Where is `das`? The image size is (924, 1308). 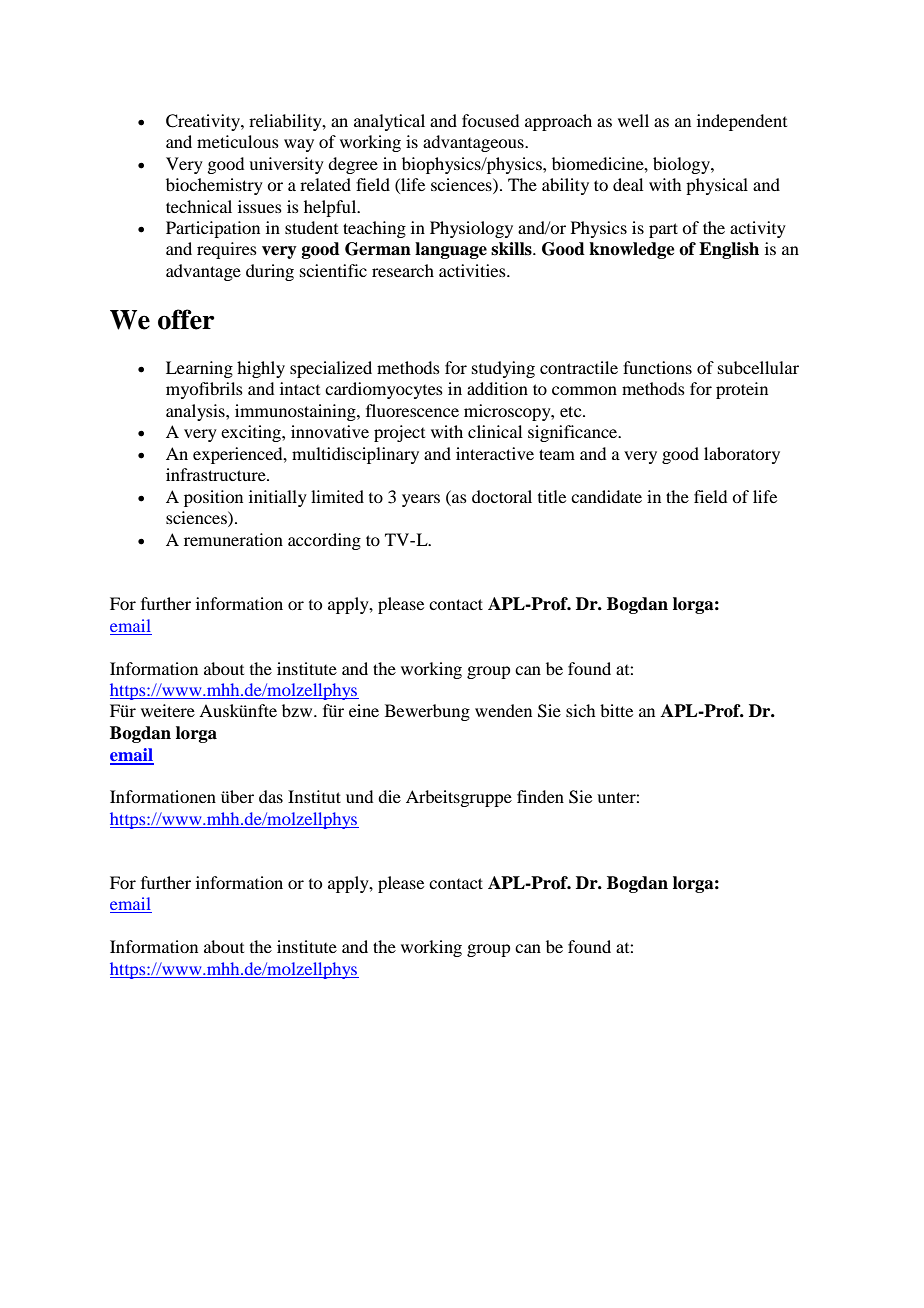 das is located at coordinates (271, 796).
